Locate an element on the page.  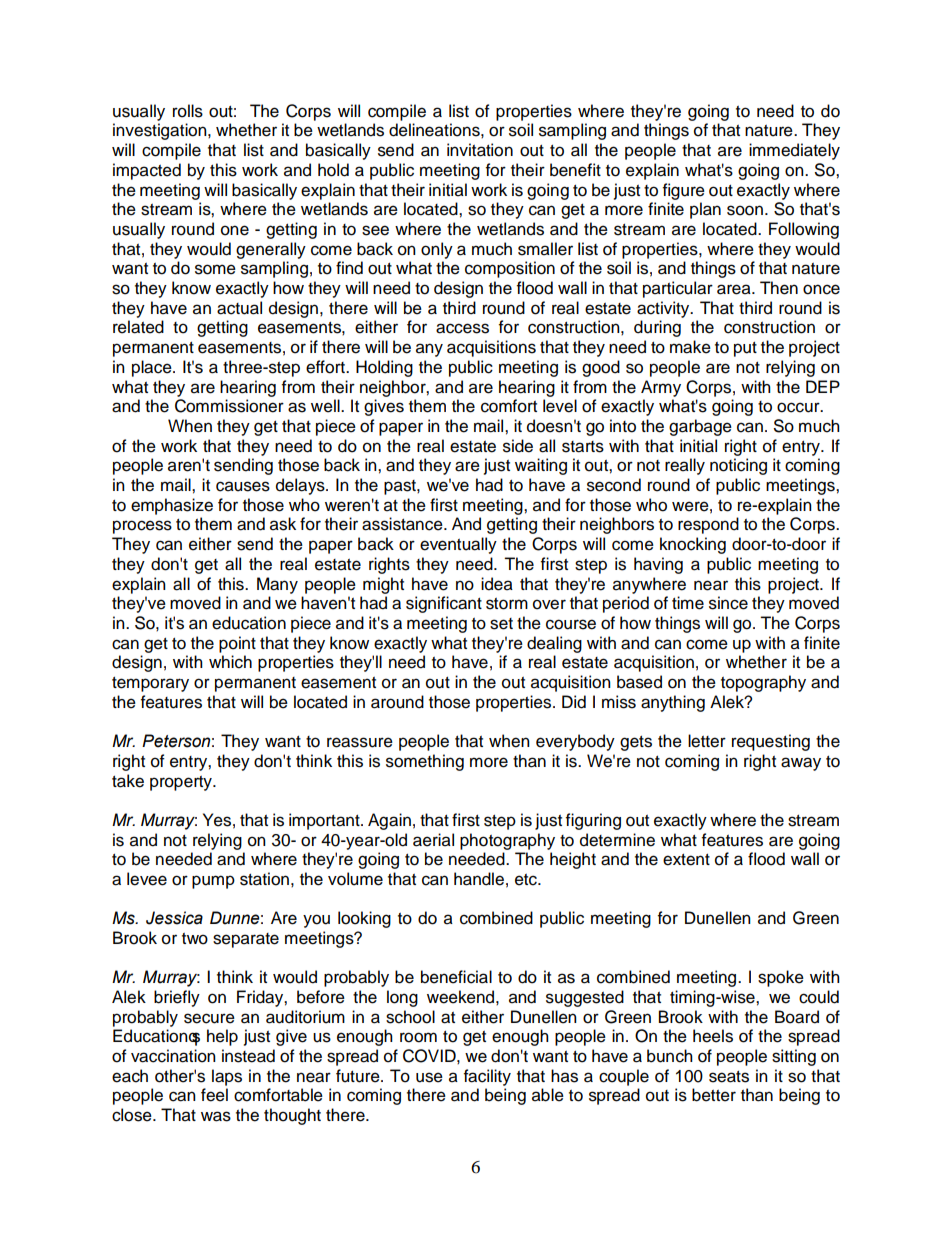
pump is located at coordinates (213, 882).
